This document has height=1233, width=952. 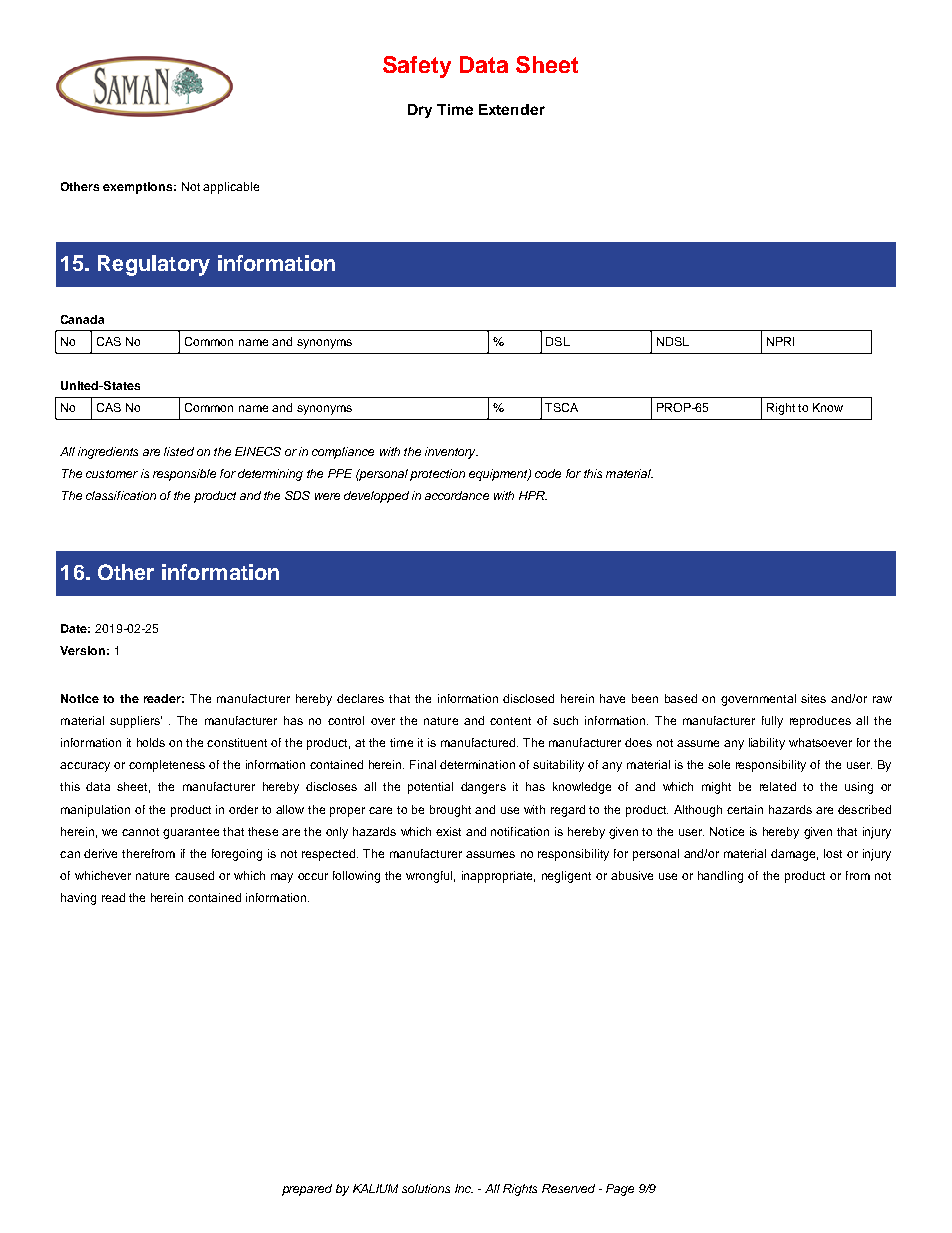 I want to click on disclosed, so click(x=528, y=698).
